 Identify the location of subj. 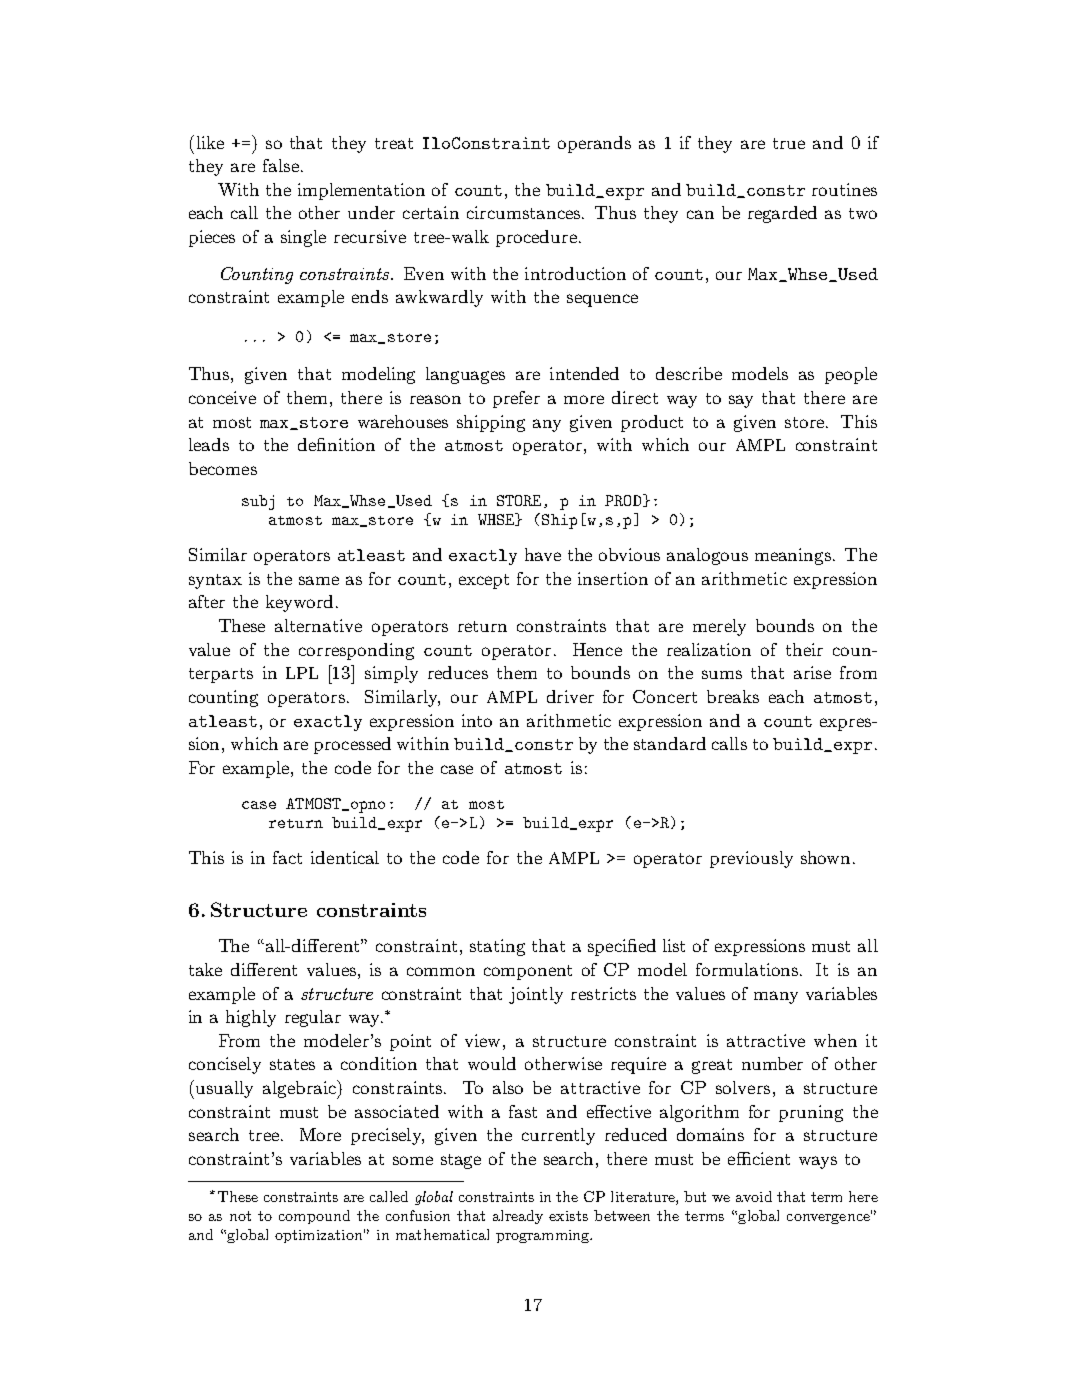
(258, 502).
